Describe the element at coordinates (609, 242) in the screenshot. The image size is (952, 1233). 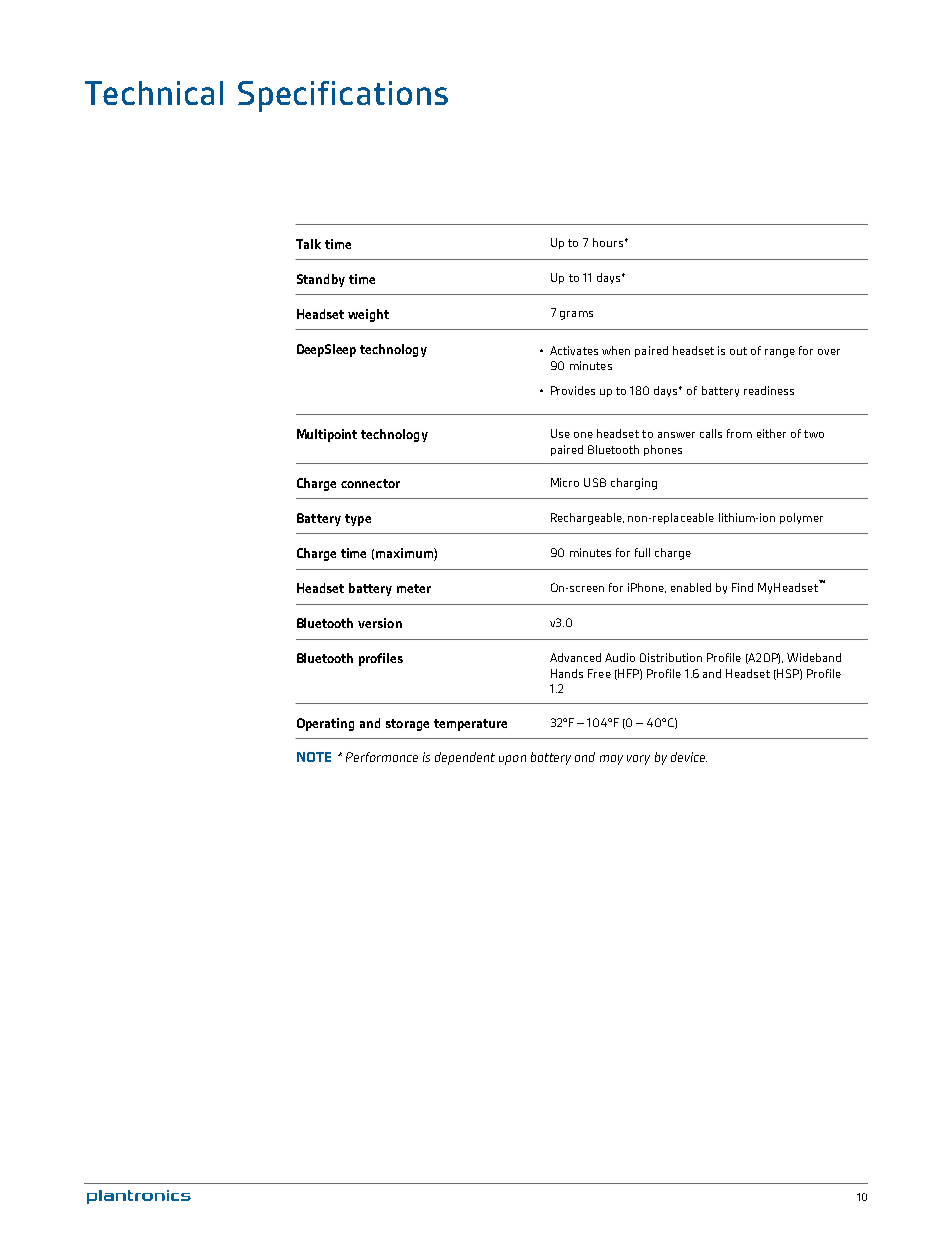
I see `hours` at that location.
